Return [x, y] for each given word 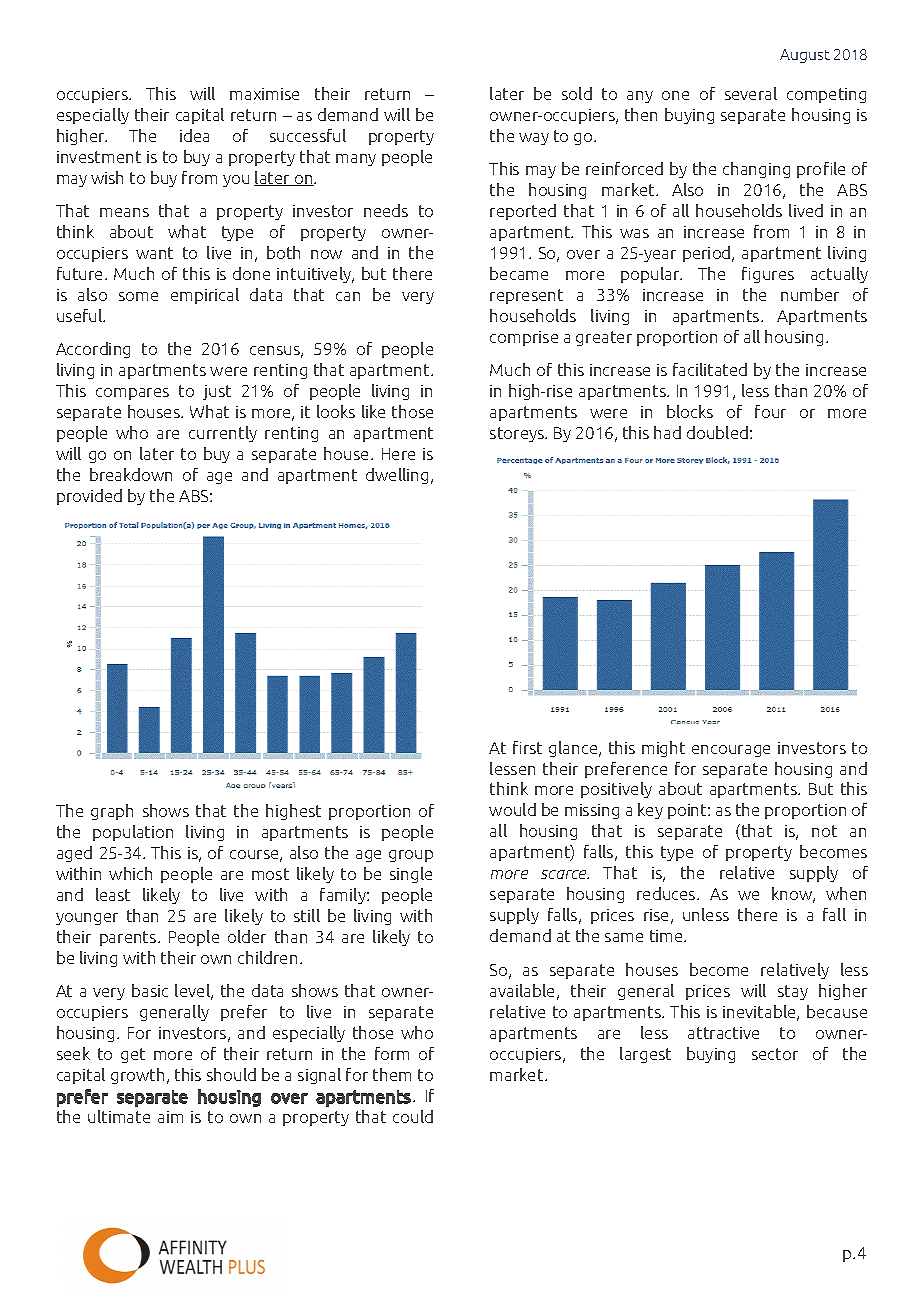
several [751, 93]
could [413, 1116]
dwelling [397, 476]
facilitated [710, 369]
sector [775, 1054]
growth [137, 1076]
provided [89, 497]
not [824, 831]
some [138, 296]
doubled [717, 432]
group [411, 856]
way [534, 139]
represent [526, 296]
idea [194, 135]
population [133, 833]
